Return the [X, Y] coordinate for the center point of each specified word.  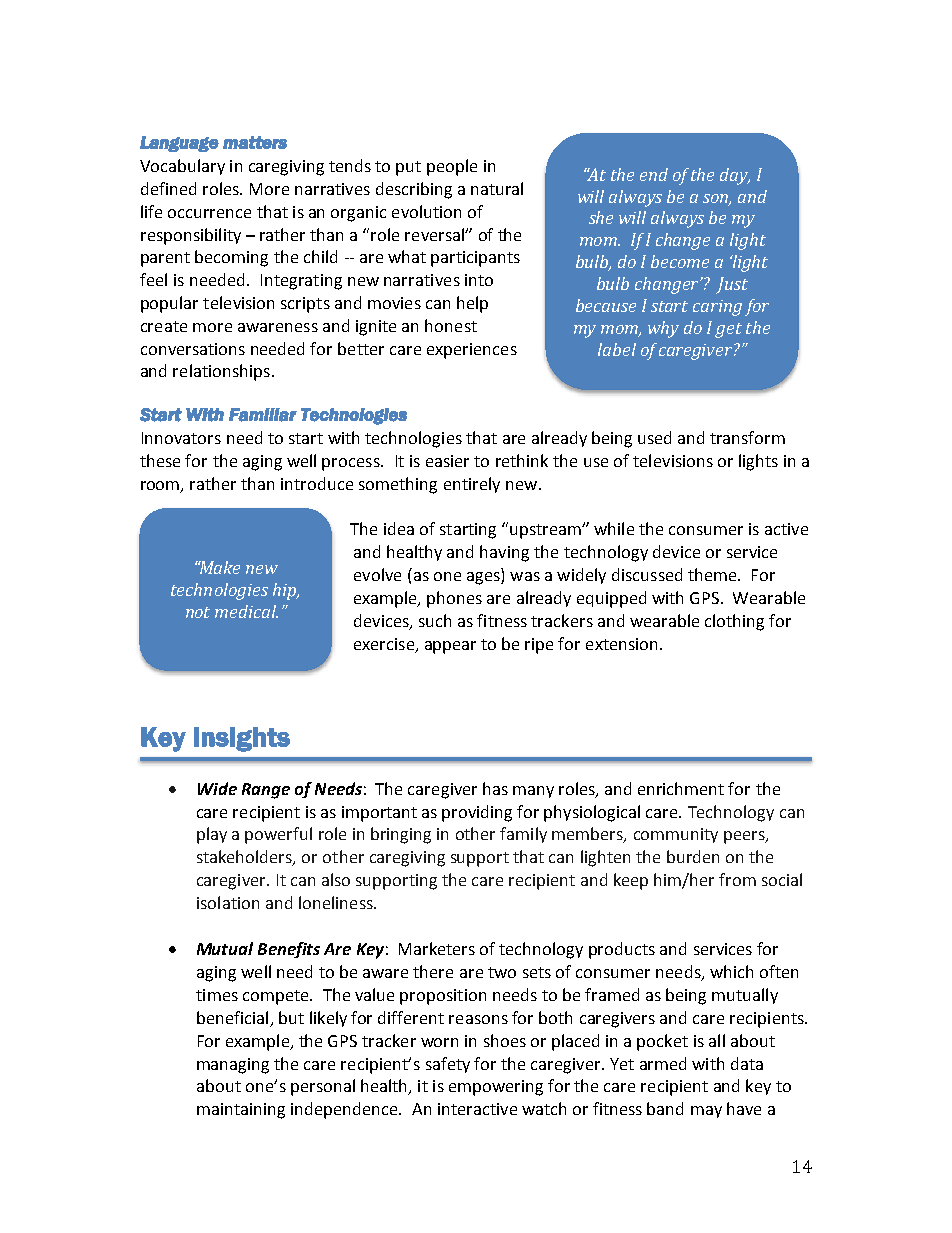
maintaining [241, 1111]
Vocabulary [182, 167]
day [735, 176]
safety [448, 1065]
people [452, 167]
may [706, 1112]
